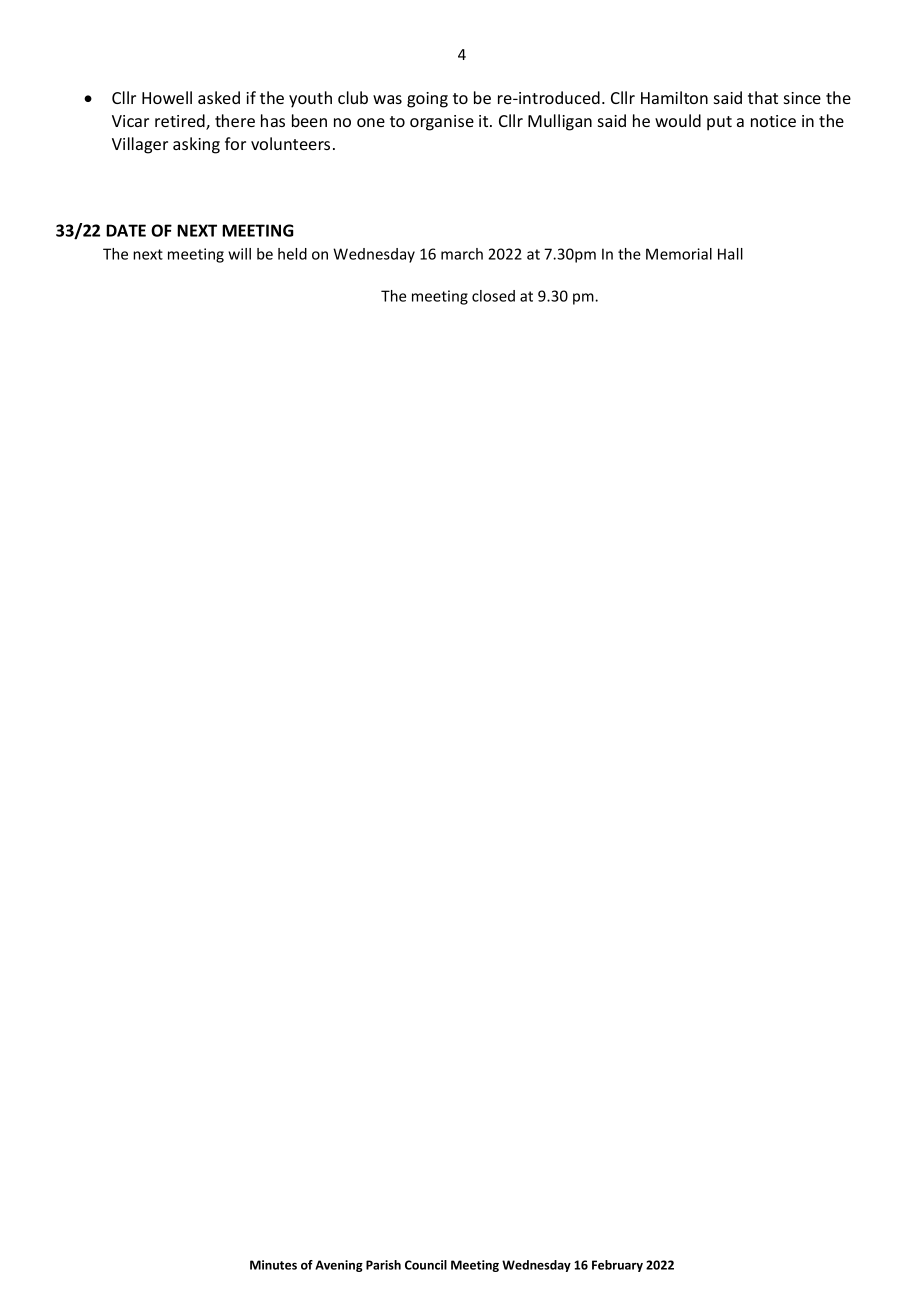  What do you see at coordinates (617, 1266) in the screenshot?
I see `February` at bounding box center [617, 1266].
